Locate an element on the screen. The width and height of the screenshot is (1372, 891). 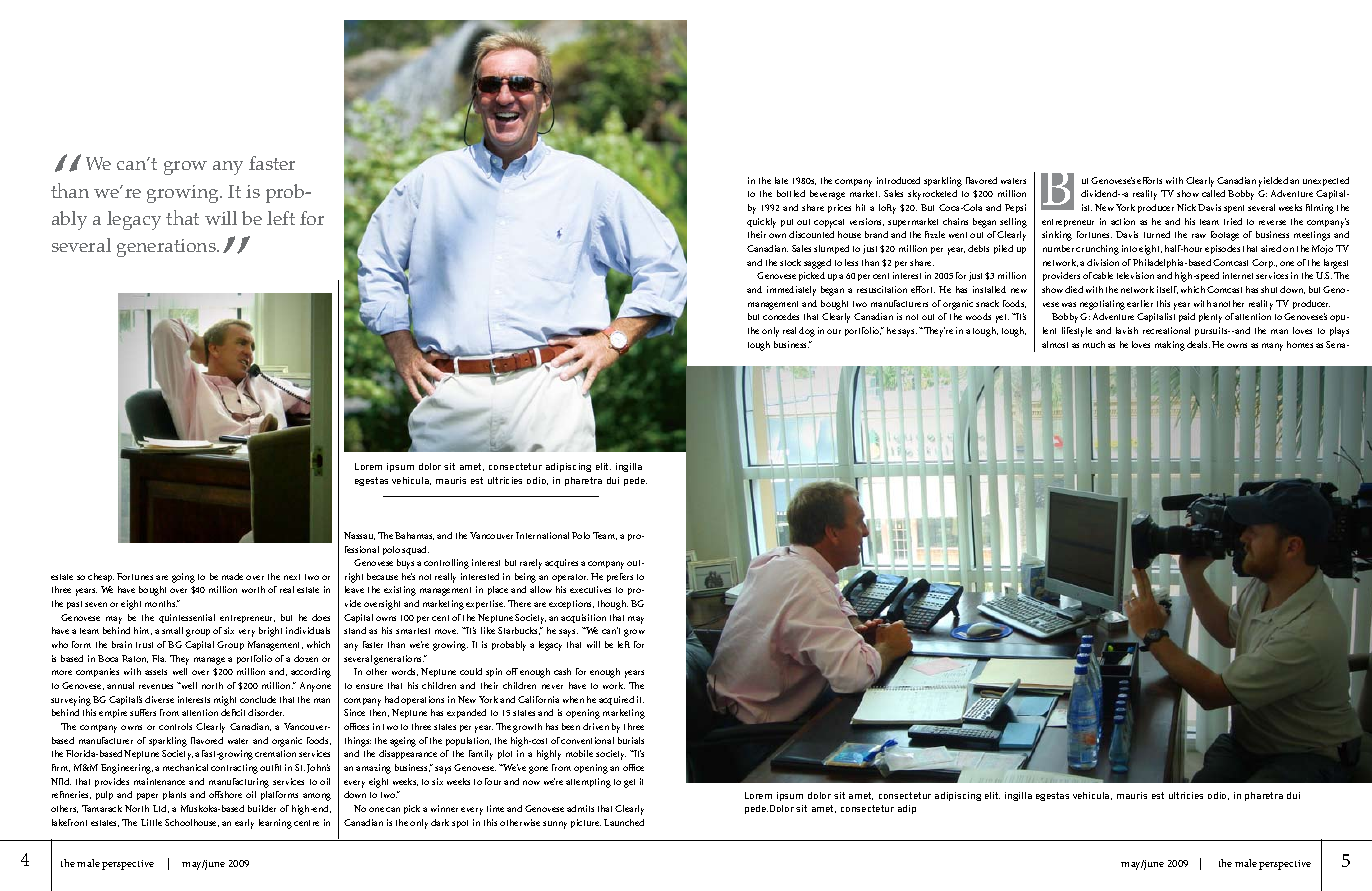
making is located at coordinates (1170, 346).
